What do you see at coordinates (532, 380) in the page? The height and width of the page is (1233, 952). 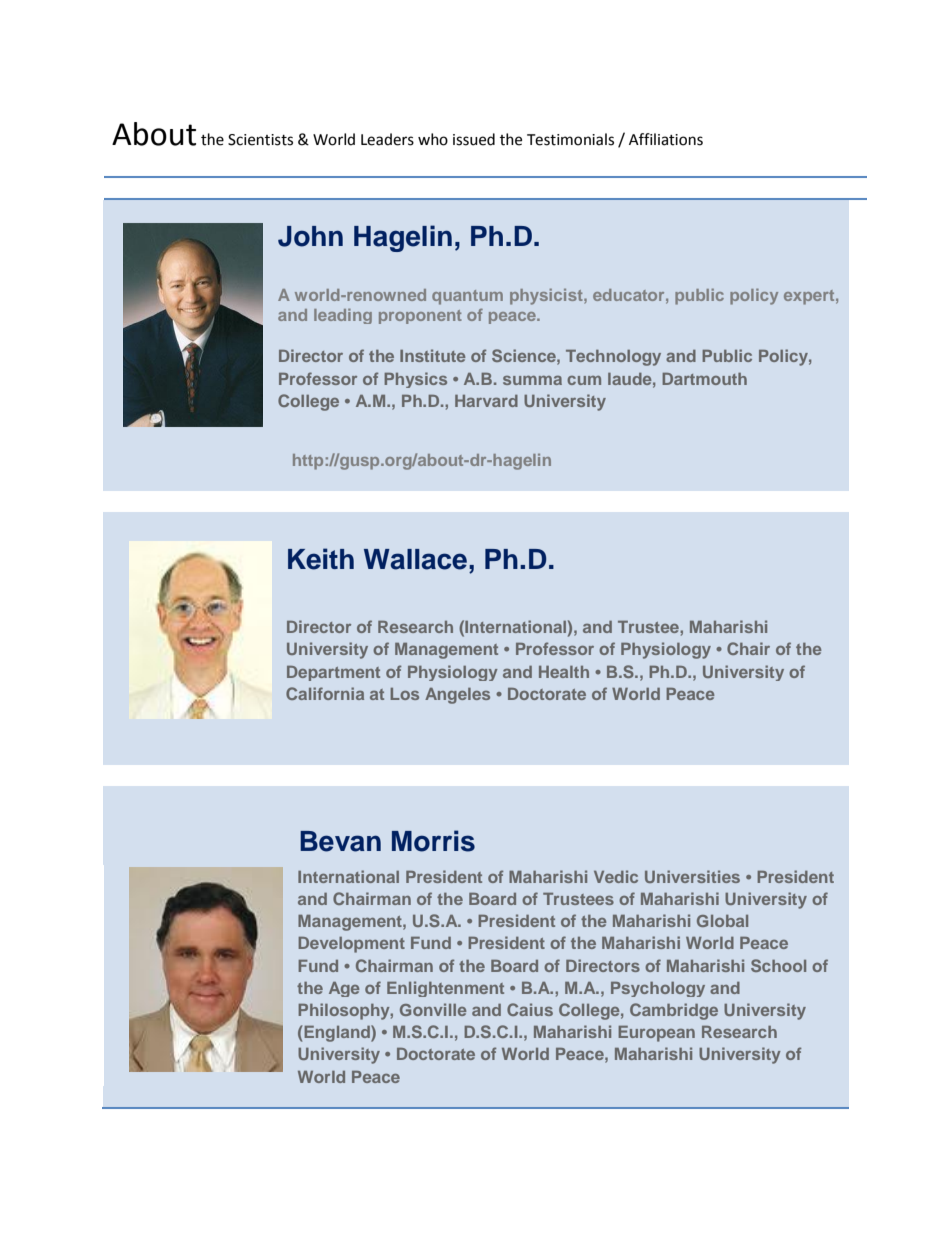 I see `summa` at bounding box center [532, 380].
